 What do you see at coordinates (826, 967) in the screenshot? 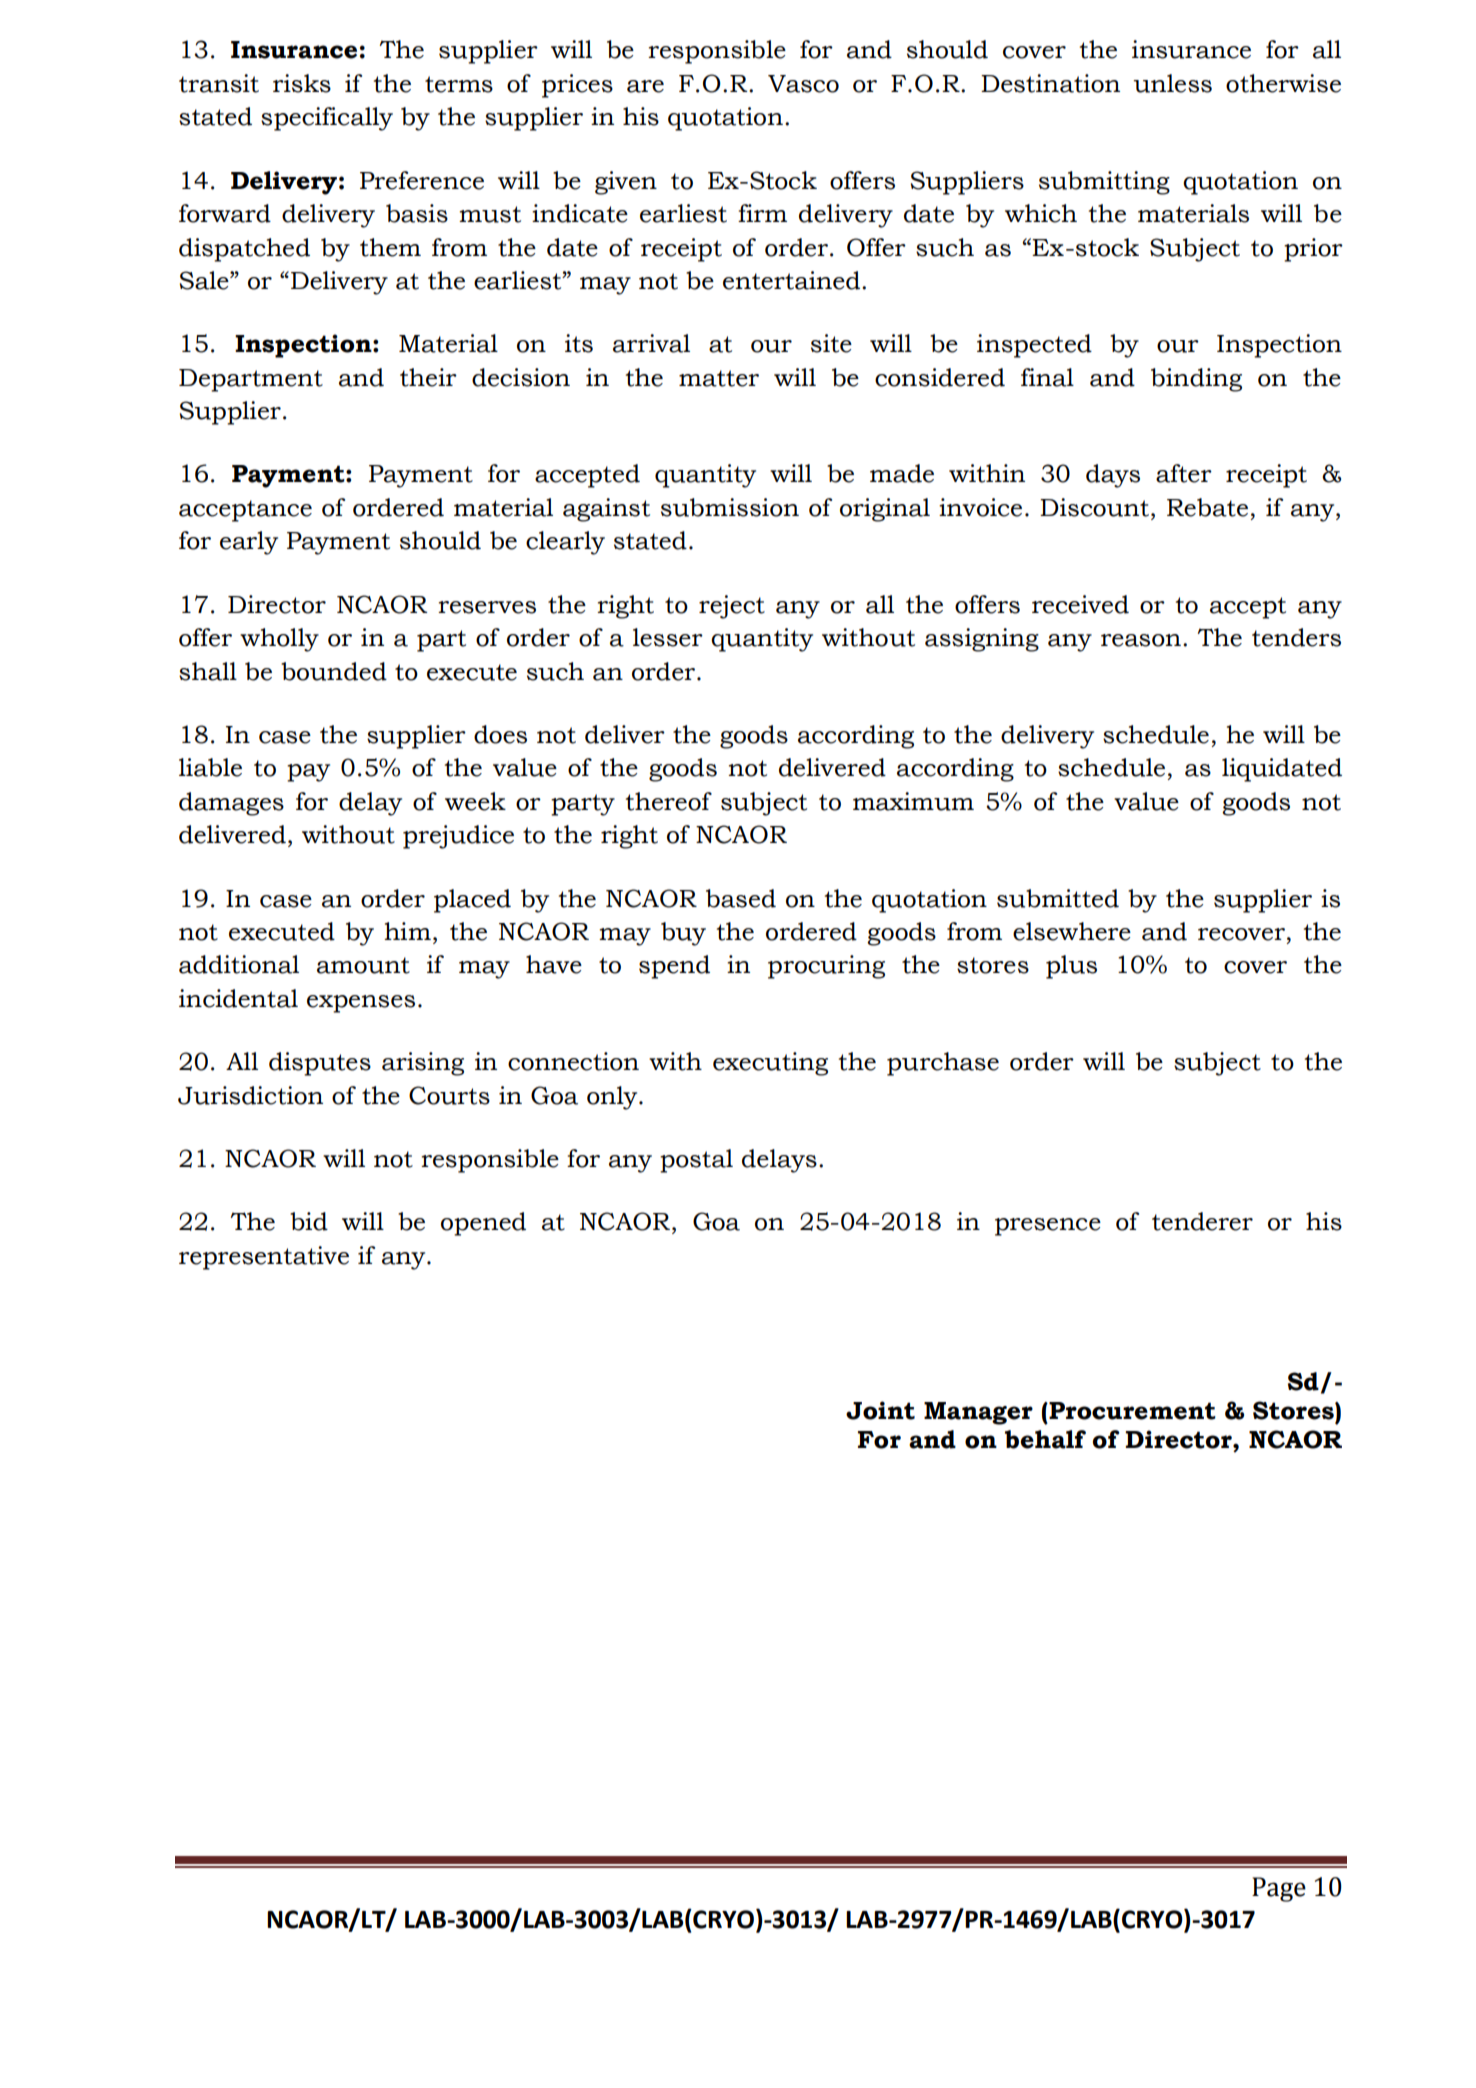
I see `procuring` at bounding box center [826, 967].
